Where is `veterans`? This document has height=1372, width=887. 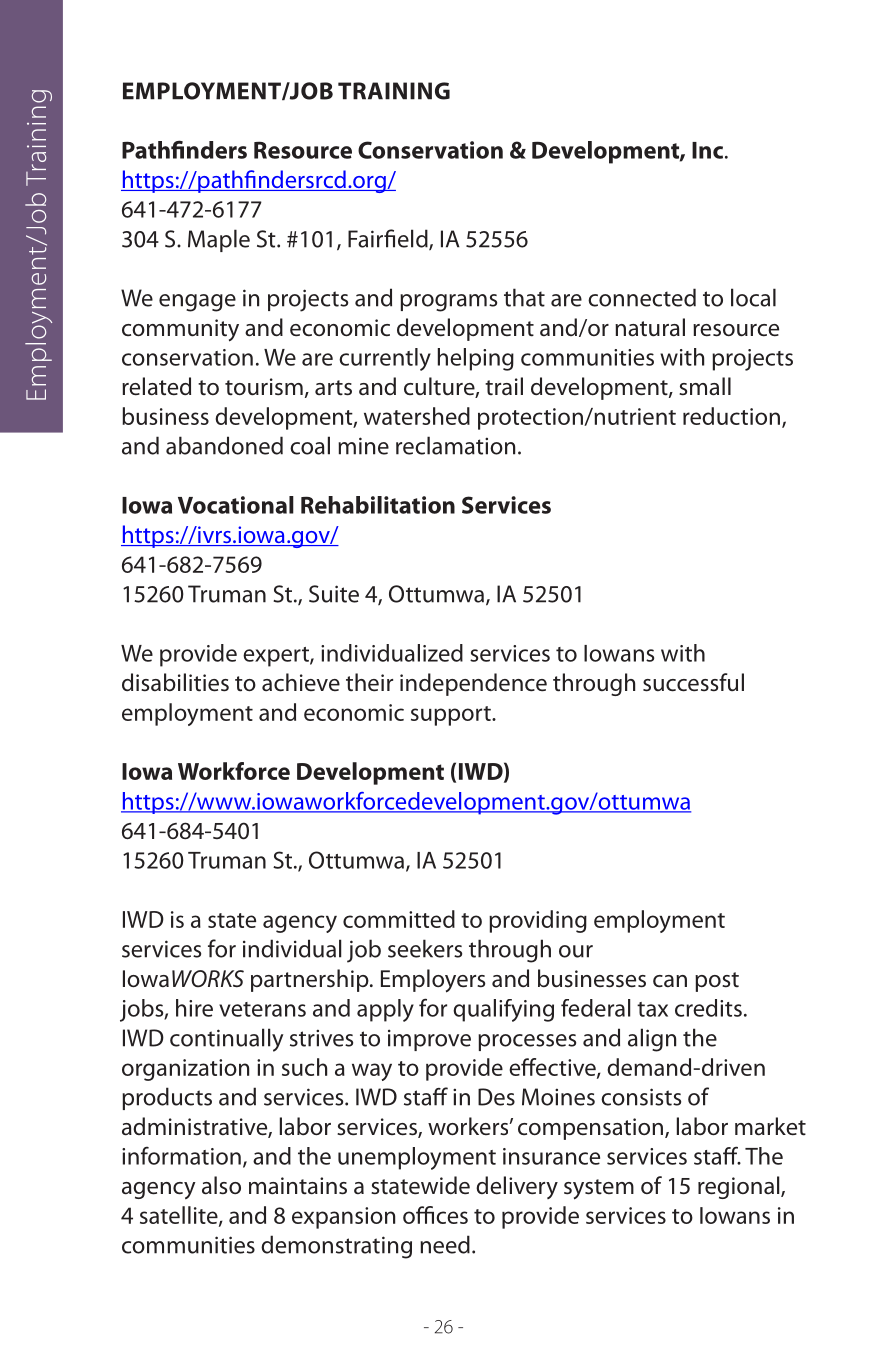 veterans is located at coordinates (262, 1009).
